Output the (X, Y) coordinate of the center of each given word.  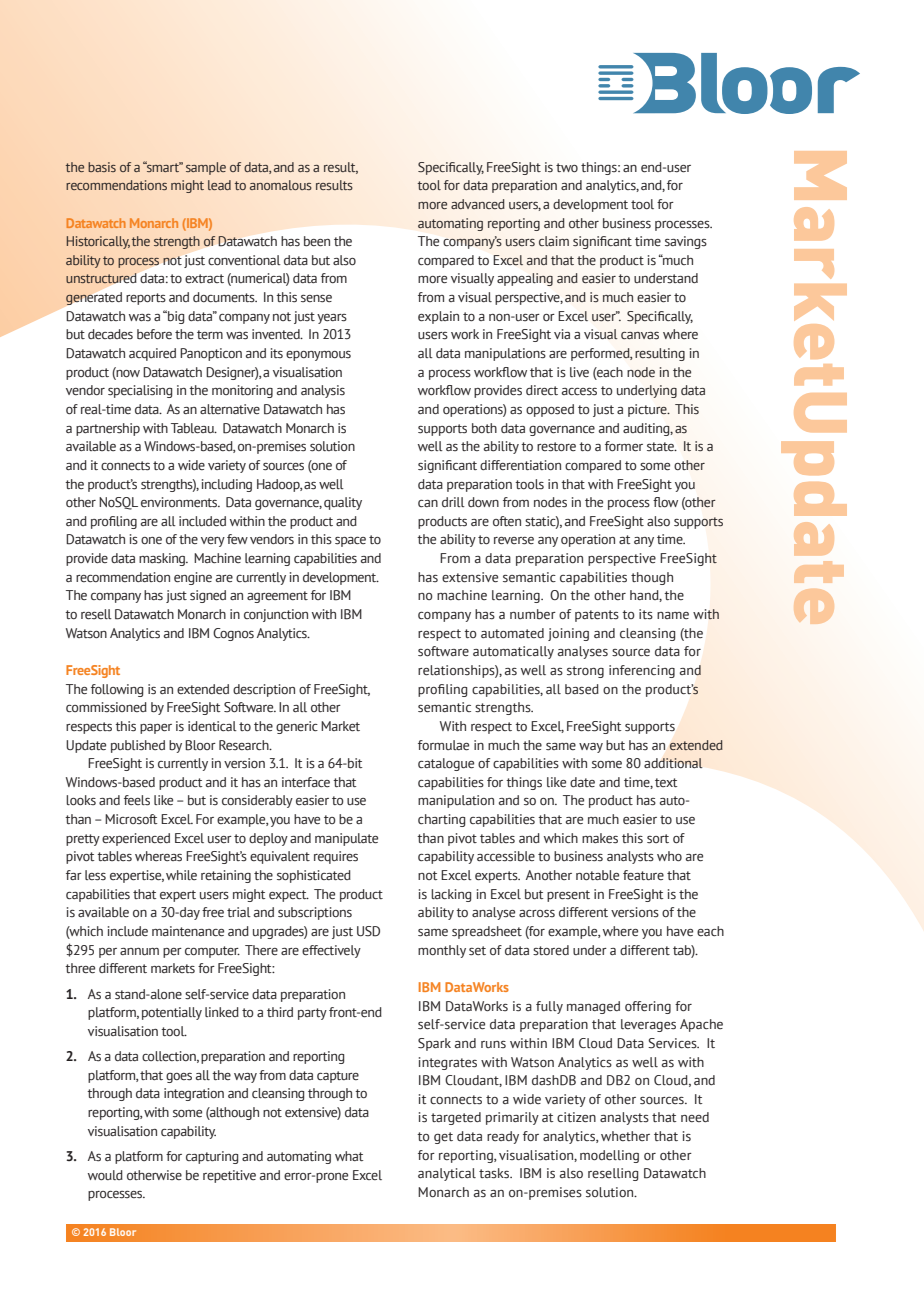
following (117, 690)
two (567, 167)
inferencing (642, 671)
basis (102, 167)
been (317, 241)
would (105, 1175)
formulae (443, 745)
